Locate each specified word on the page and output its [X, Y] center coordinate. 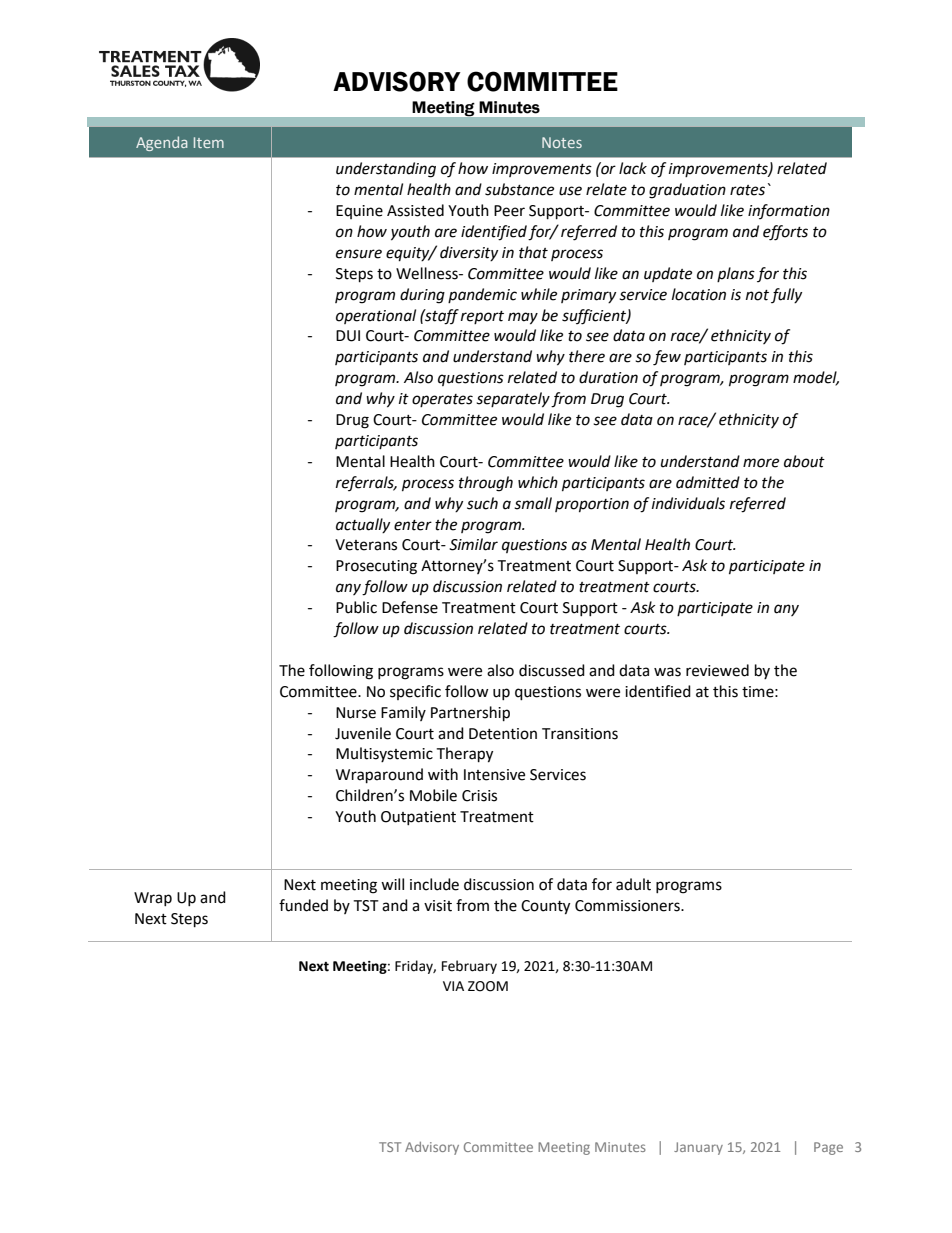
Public [356, 607]
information [789, 211]
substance [519, 189]
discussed [552, 670]
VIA [453, 986]
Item [209, 142]
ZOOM [488, 986]
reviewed [717, 670]
